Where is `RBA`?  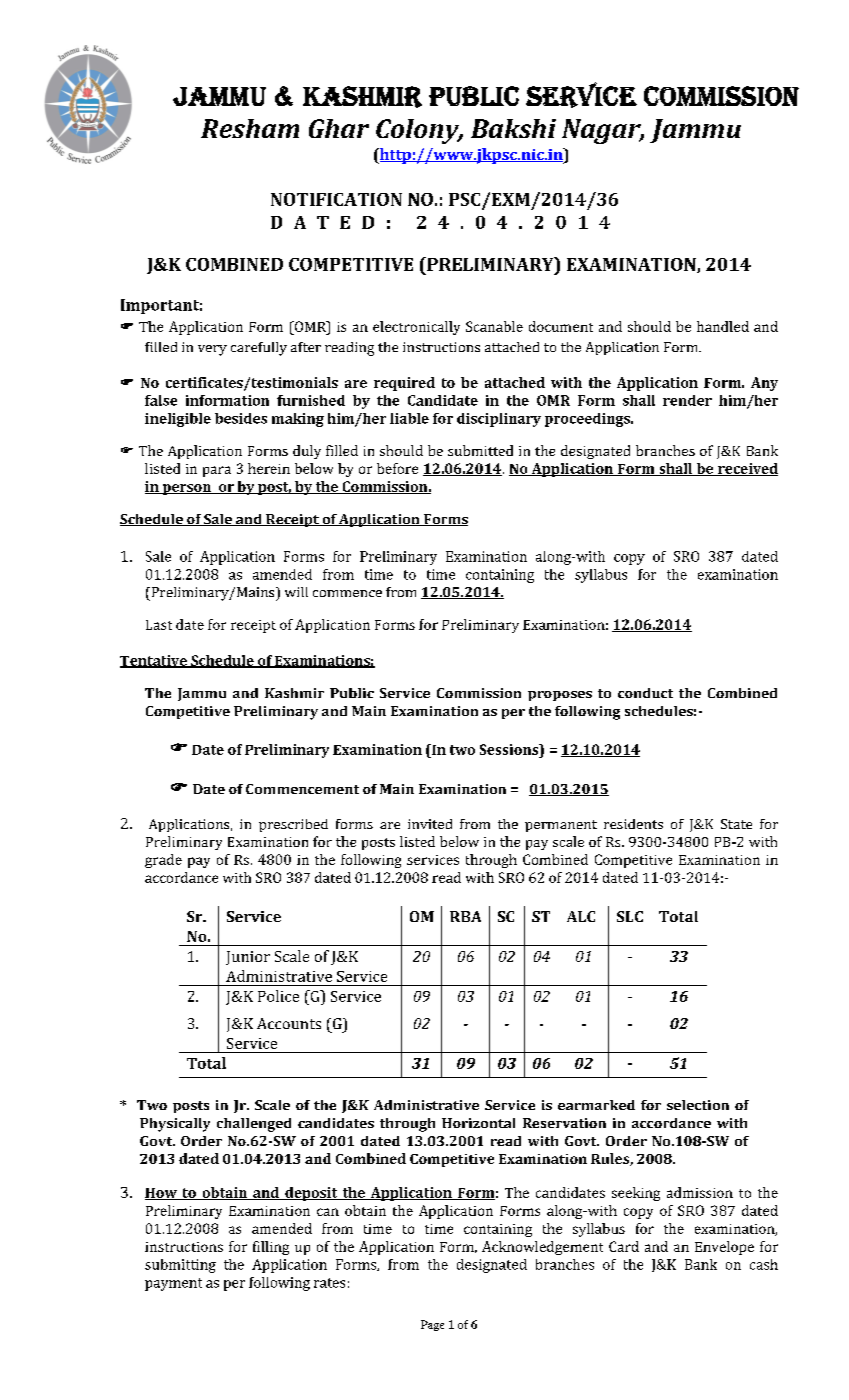 RBA is located at coordinates (465, 916).
